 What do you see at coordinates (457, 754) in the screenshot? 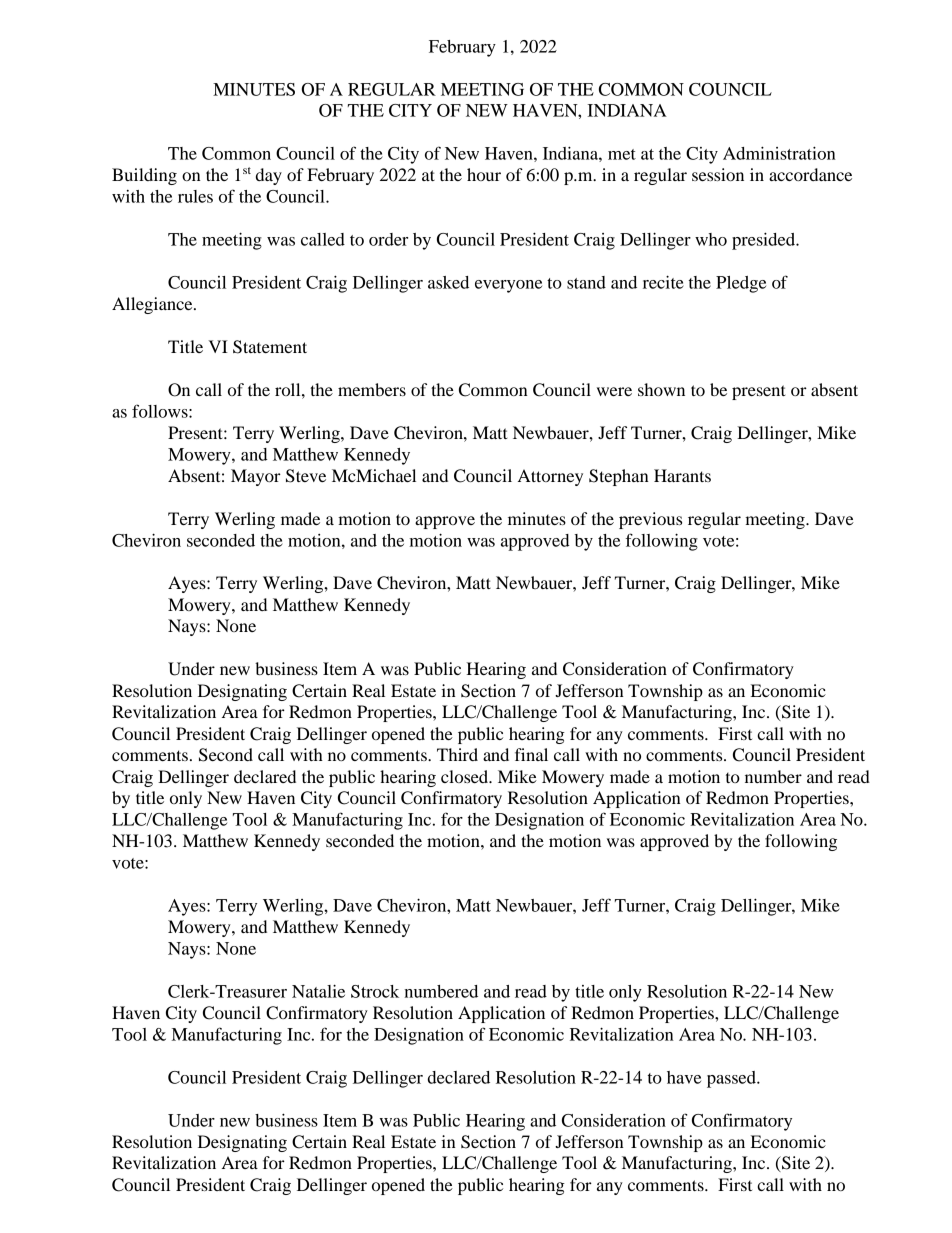
I see `Third` at bounding box center [457, 754].
